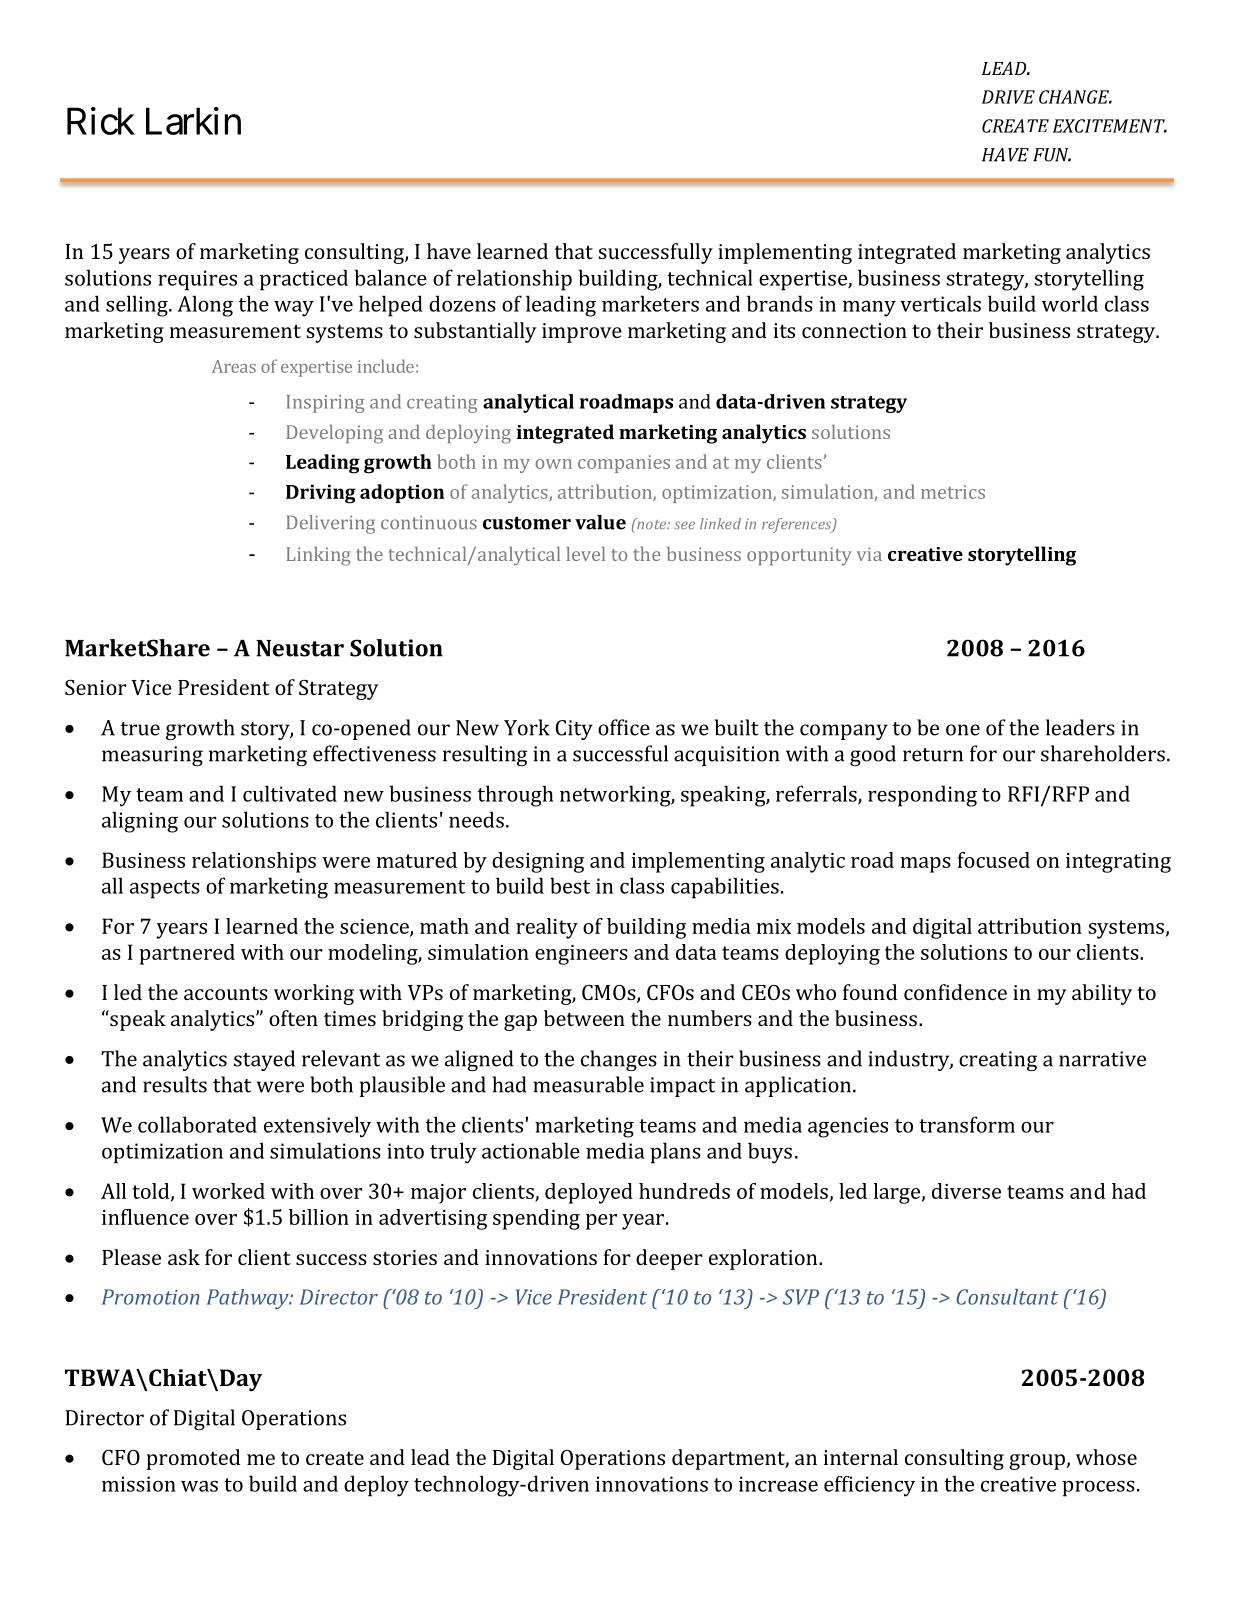 This image has width=1250, height=1618. I want to click on companies, so click(624, 464).
